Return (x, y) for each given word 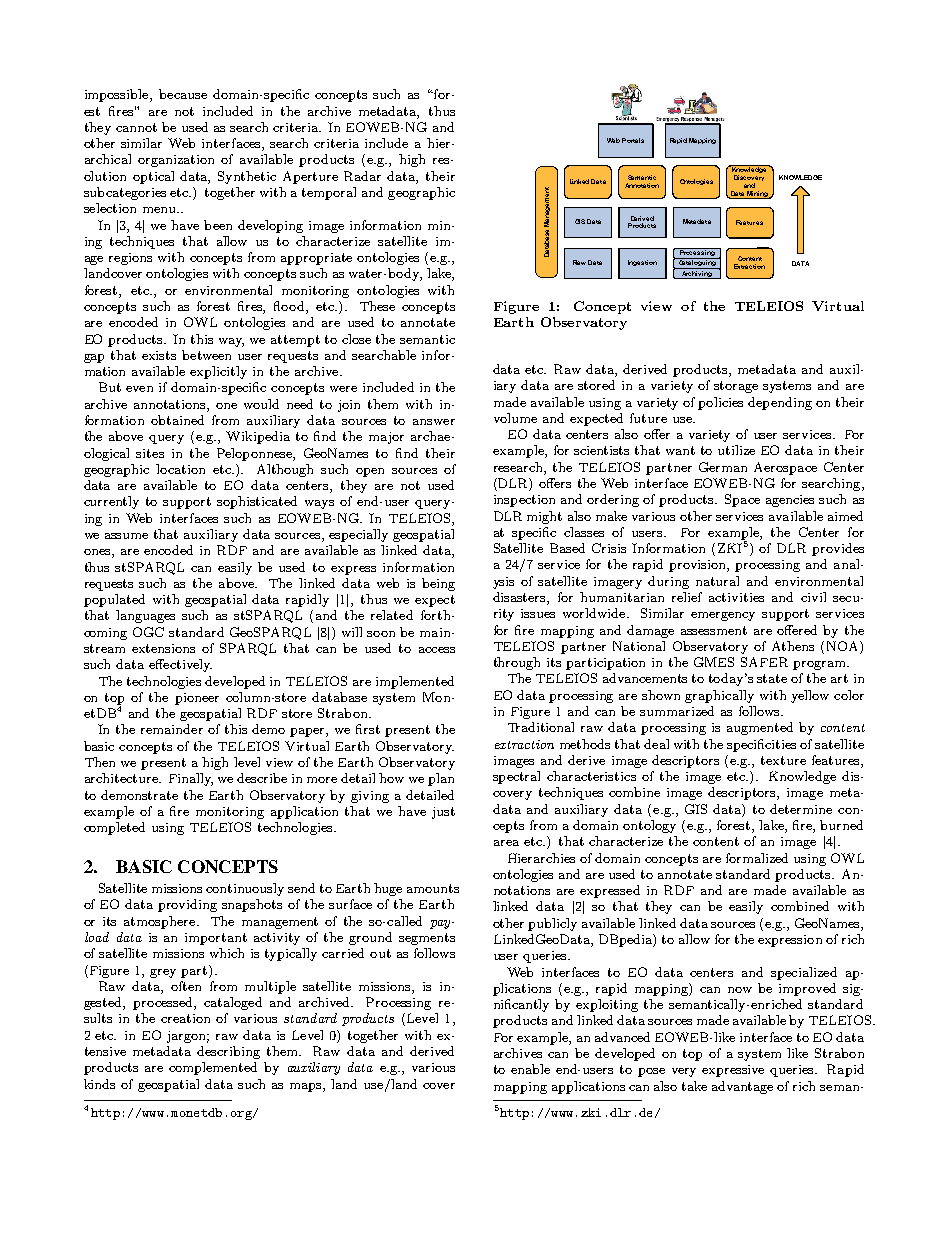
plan (441, 779)
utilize (736, 450)
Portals (633, 140)
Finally (191, 779)
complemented (213, 1068)
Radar (362, 176)
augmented (760, 728)
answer (434, 422)
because (183, 94)
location (180, 469)
